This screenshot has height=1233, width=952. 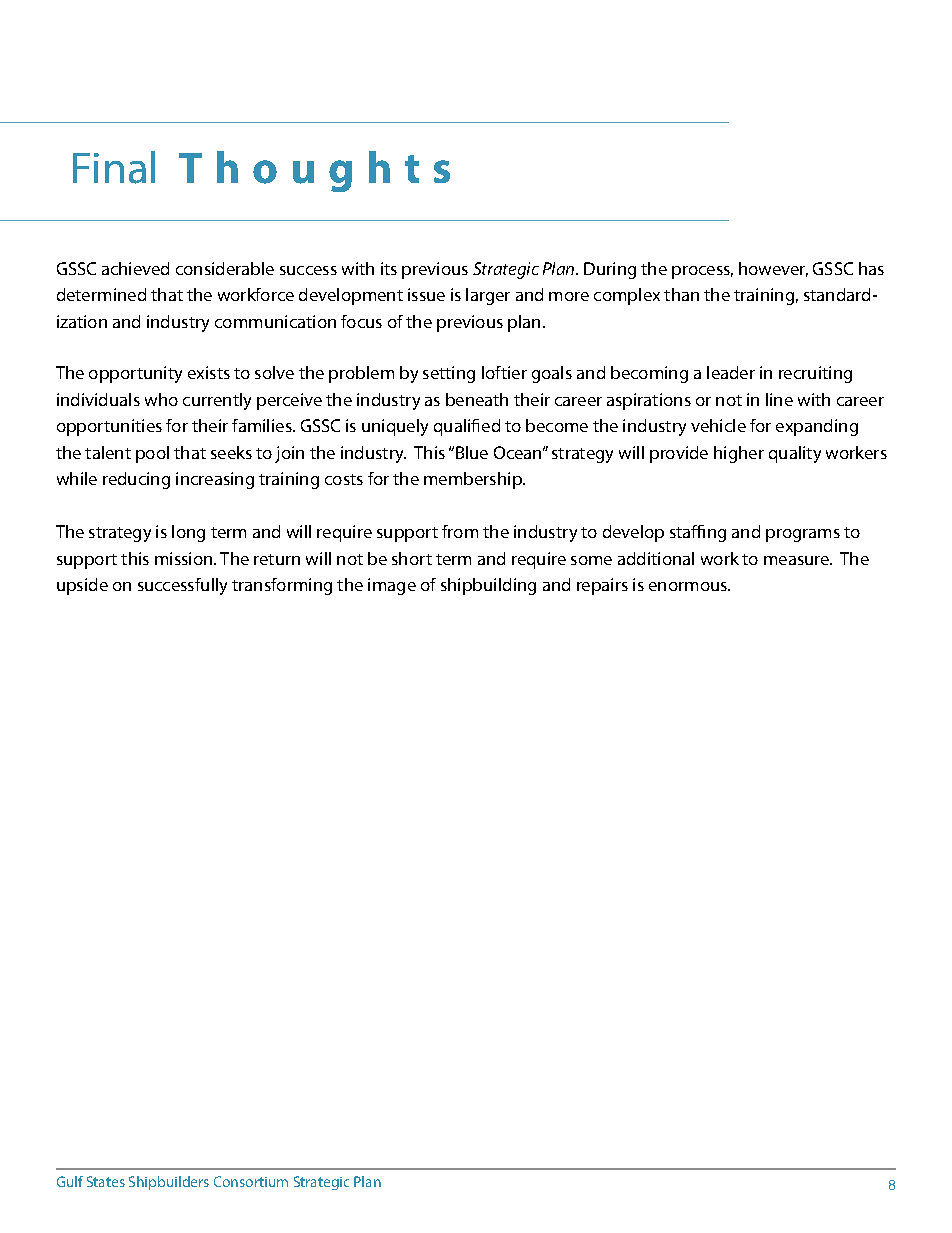 I want to click on States, so click(x=106, y=1181).
